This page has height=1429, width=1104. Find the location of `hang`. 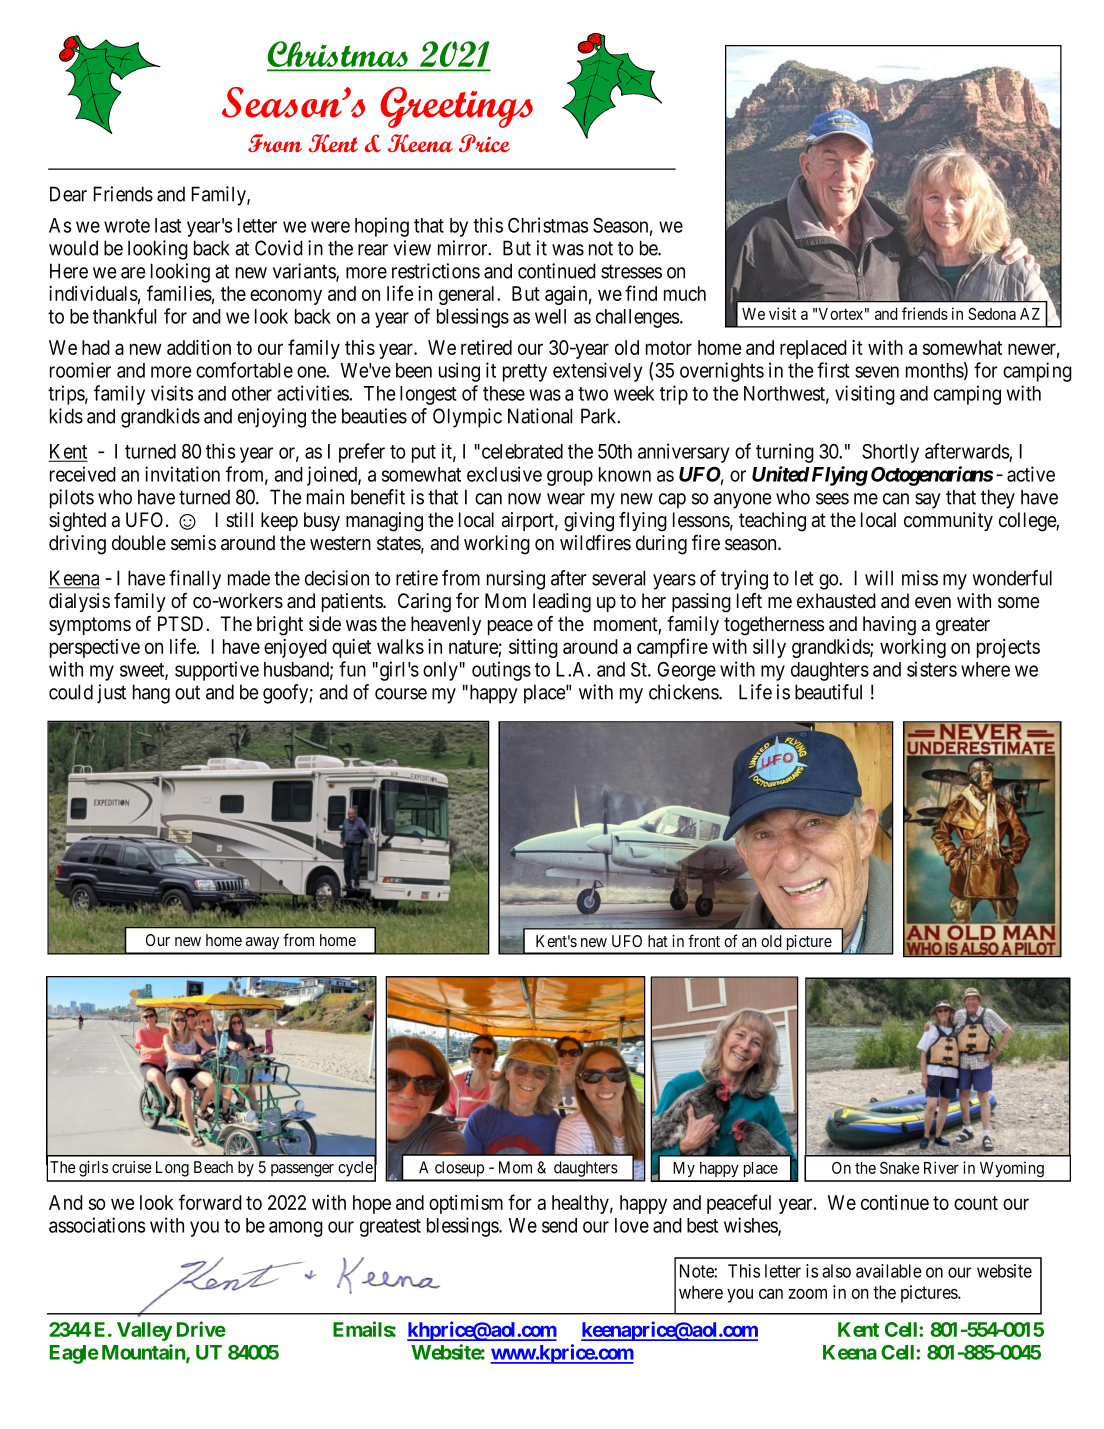

hang is located at coordinates (151, 694).
